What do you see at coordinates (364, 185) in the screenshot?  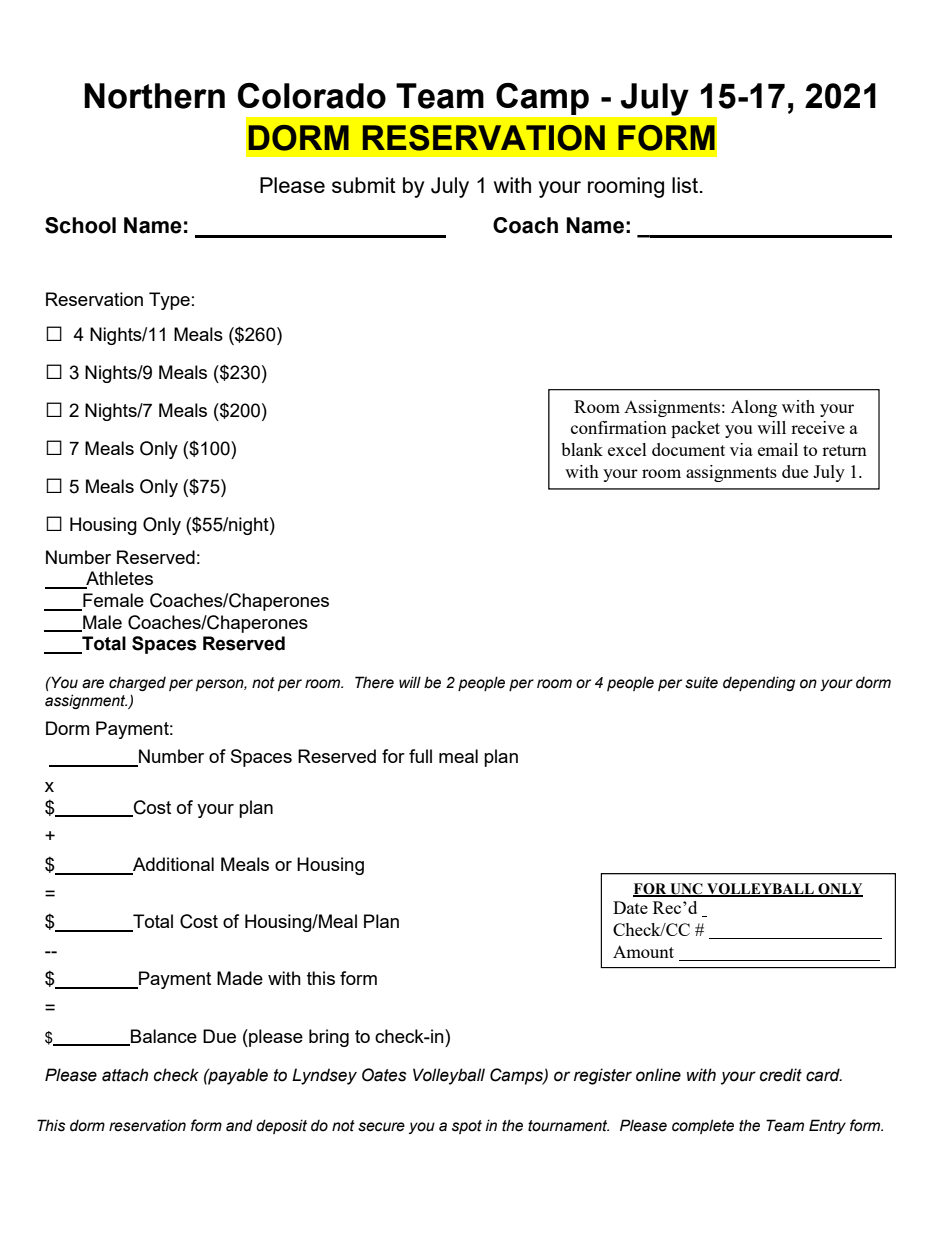 I see `submit` at bounding box center [364, 185].
